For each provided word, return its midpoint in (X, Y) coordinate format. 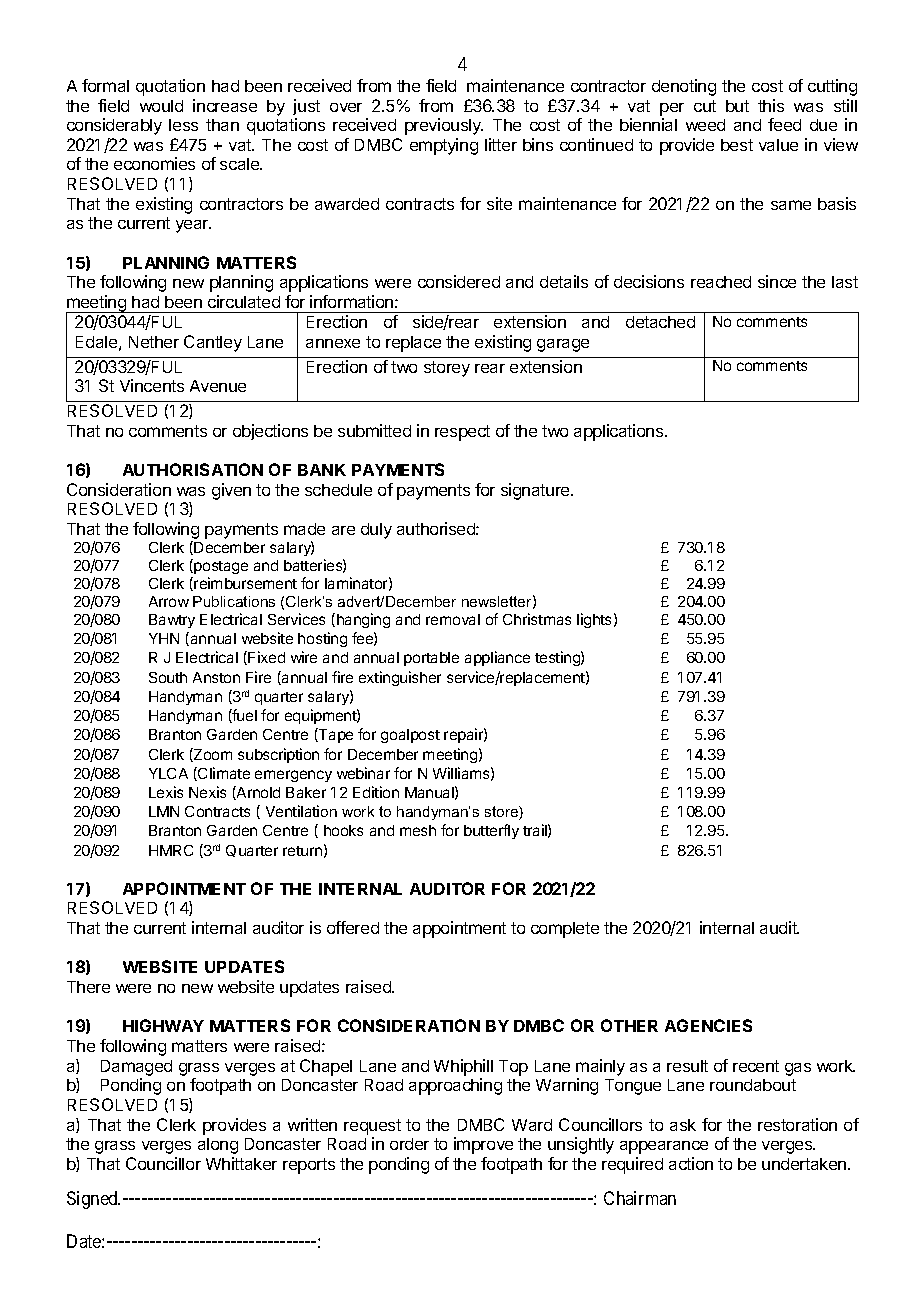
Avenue (218, 386)
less (183, 125)
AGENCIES (708, 1025)
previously (444, 126)
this (771, 105)
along (218, 1146)
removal (453, 619)
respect (462, 433)
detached (660, 322)
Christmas (537, 619)
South (168, 677)
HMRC (171, 850)
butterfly (491, 831)
